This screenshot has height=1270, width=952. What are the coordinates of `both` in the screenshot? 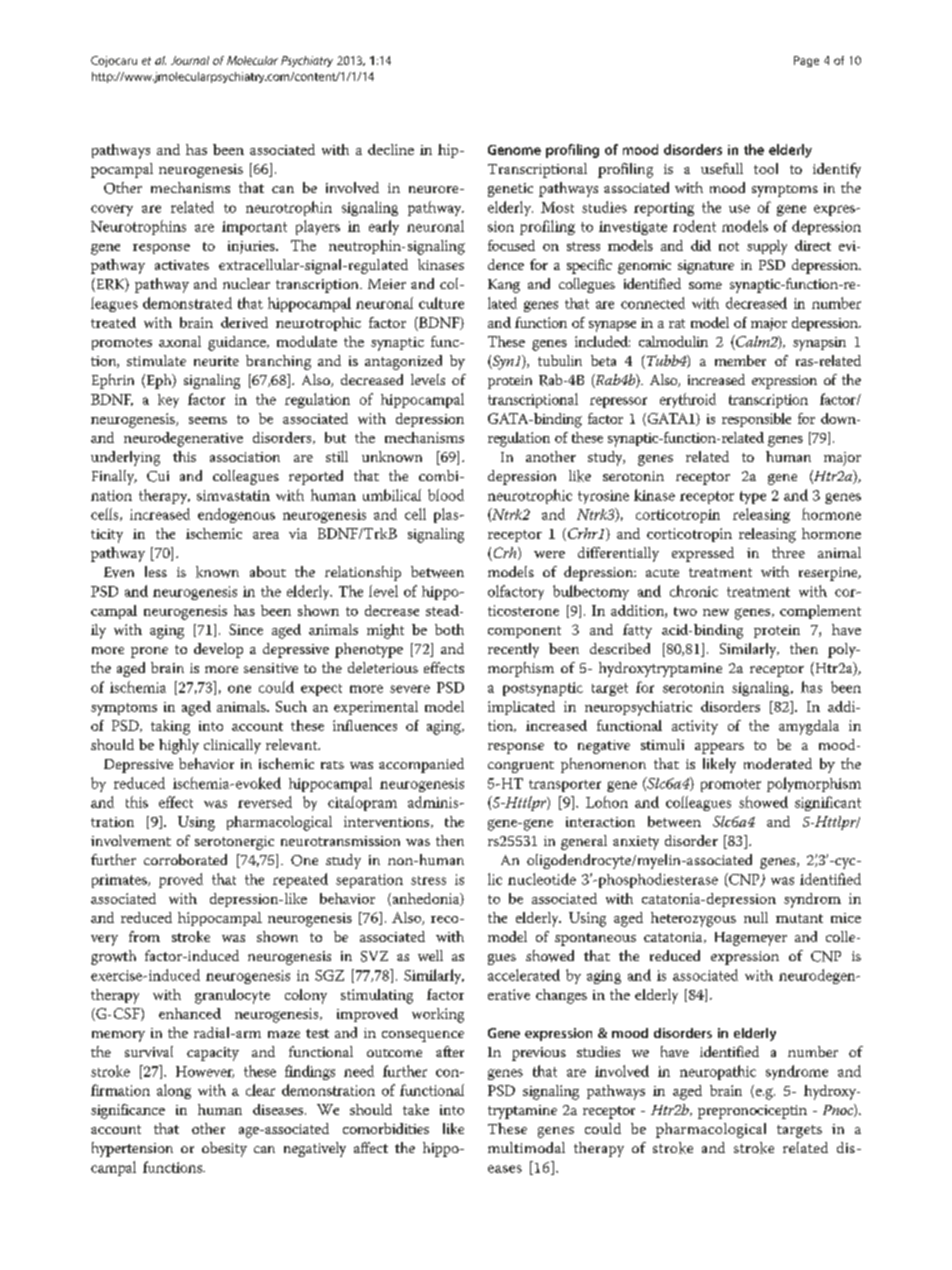 It's located at (449, 629).
